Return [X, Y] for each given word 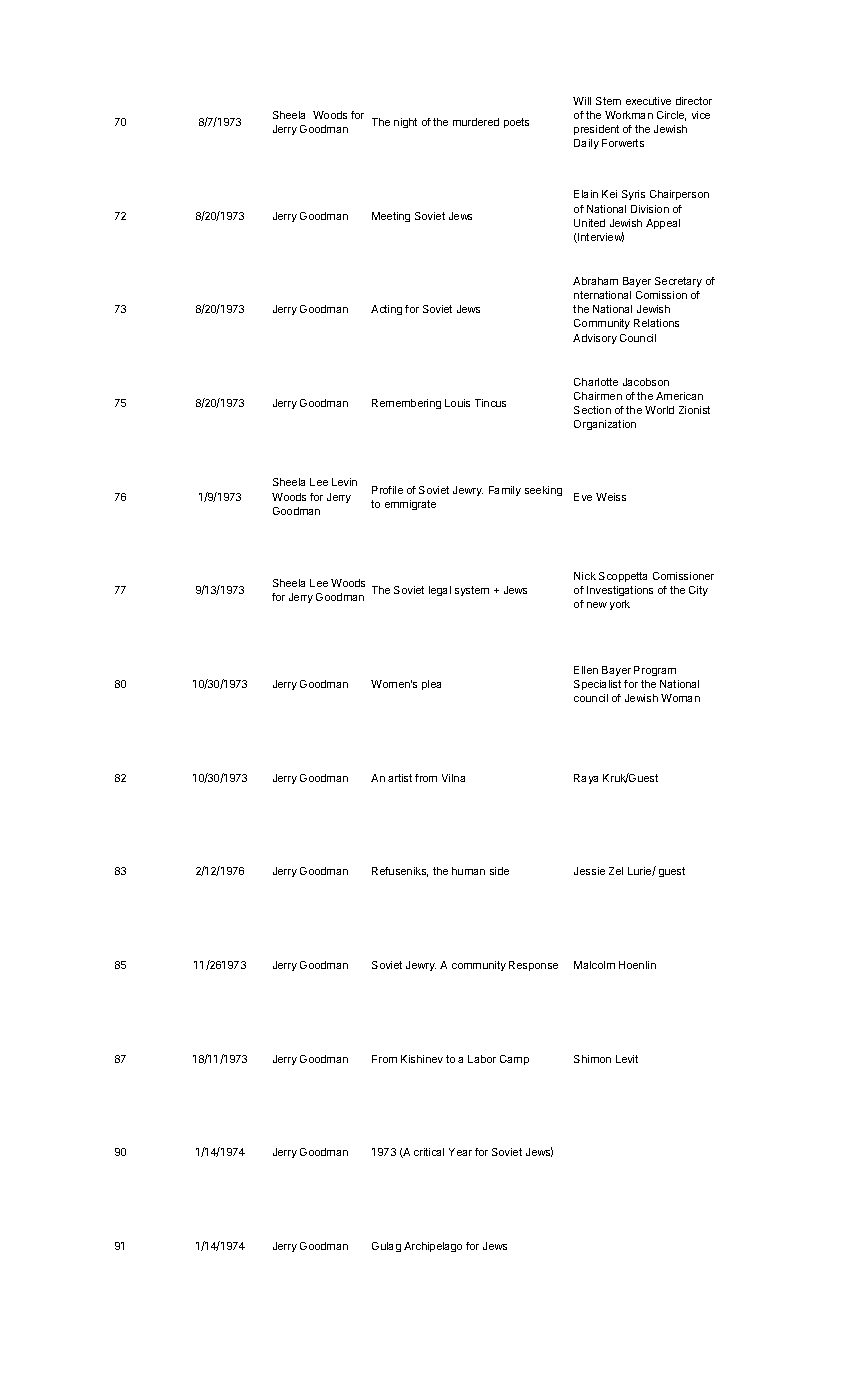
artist [400, 778]
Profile [387, 490]
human [468, 871]
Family [505, 491]
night [405, 123]
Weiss [611, 497]
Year [460, 1152]
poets [516, 123]
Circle [671, 116]
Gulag [386, 1247]
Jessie [589, 871]
